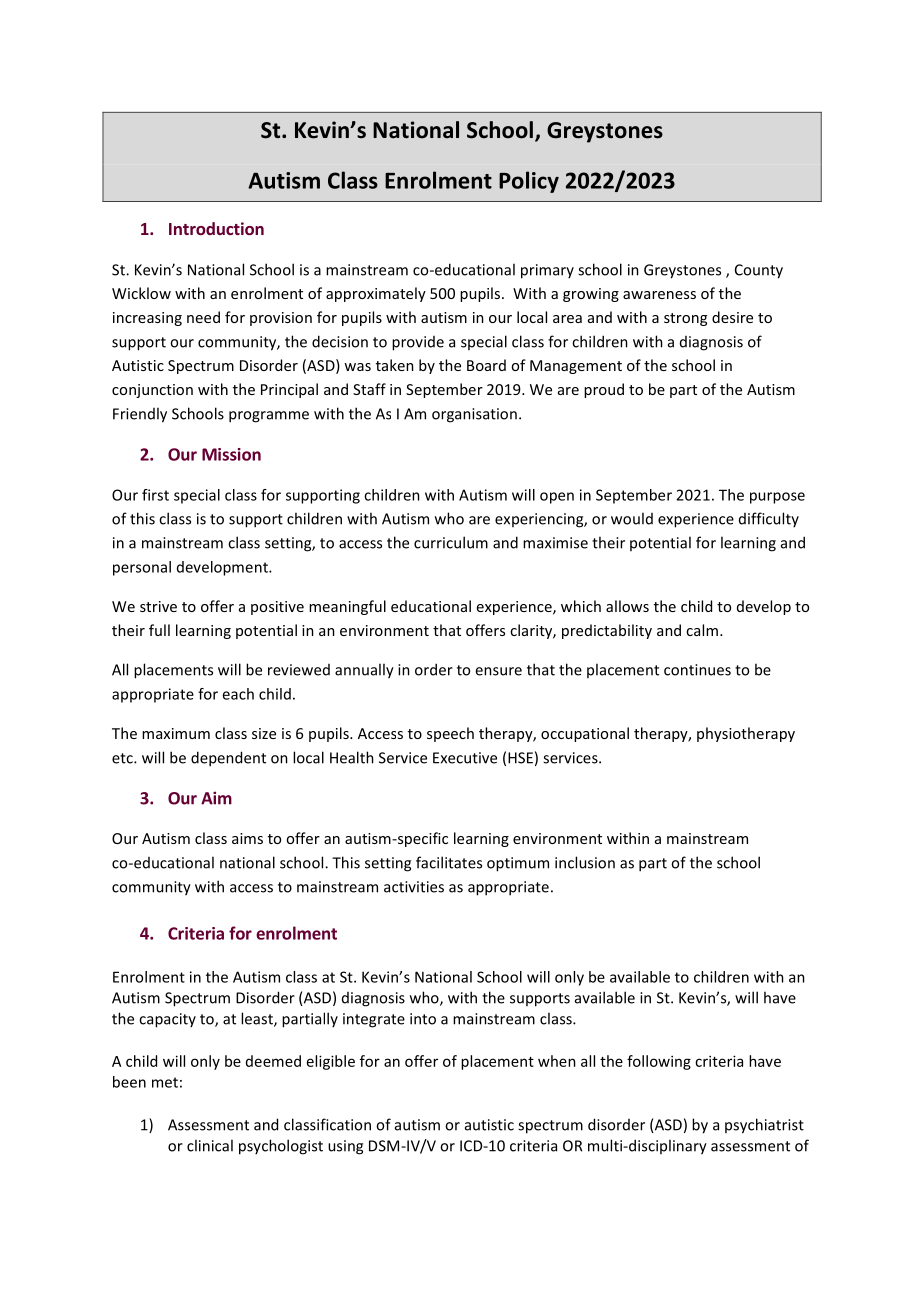 This image has height=1308, width=924. Describe the element at coordinates (345, 1147) in the image. I see `using` at that location.
